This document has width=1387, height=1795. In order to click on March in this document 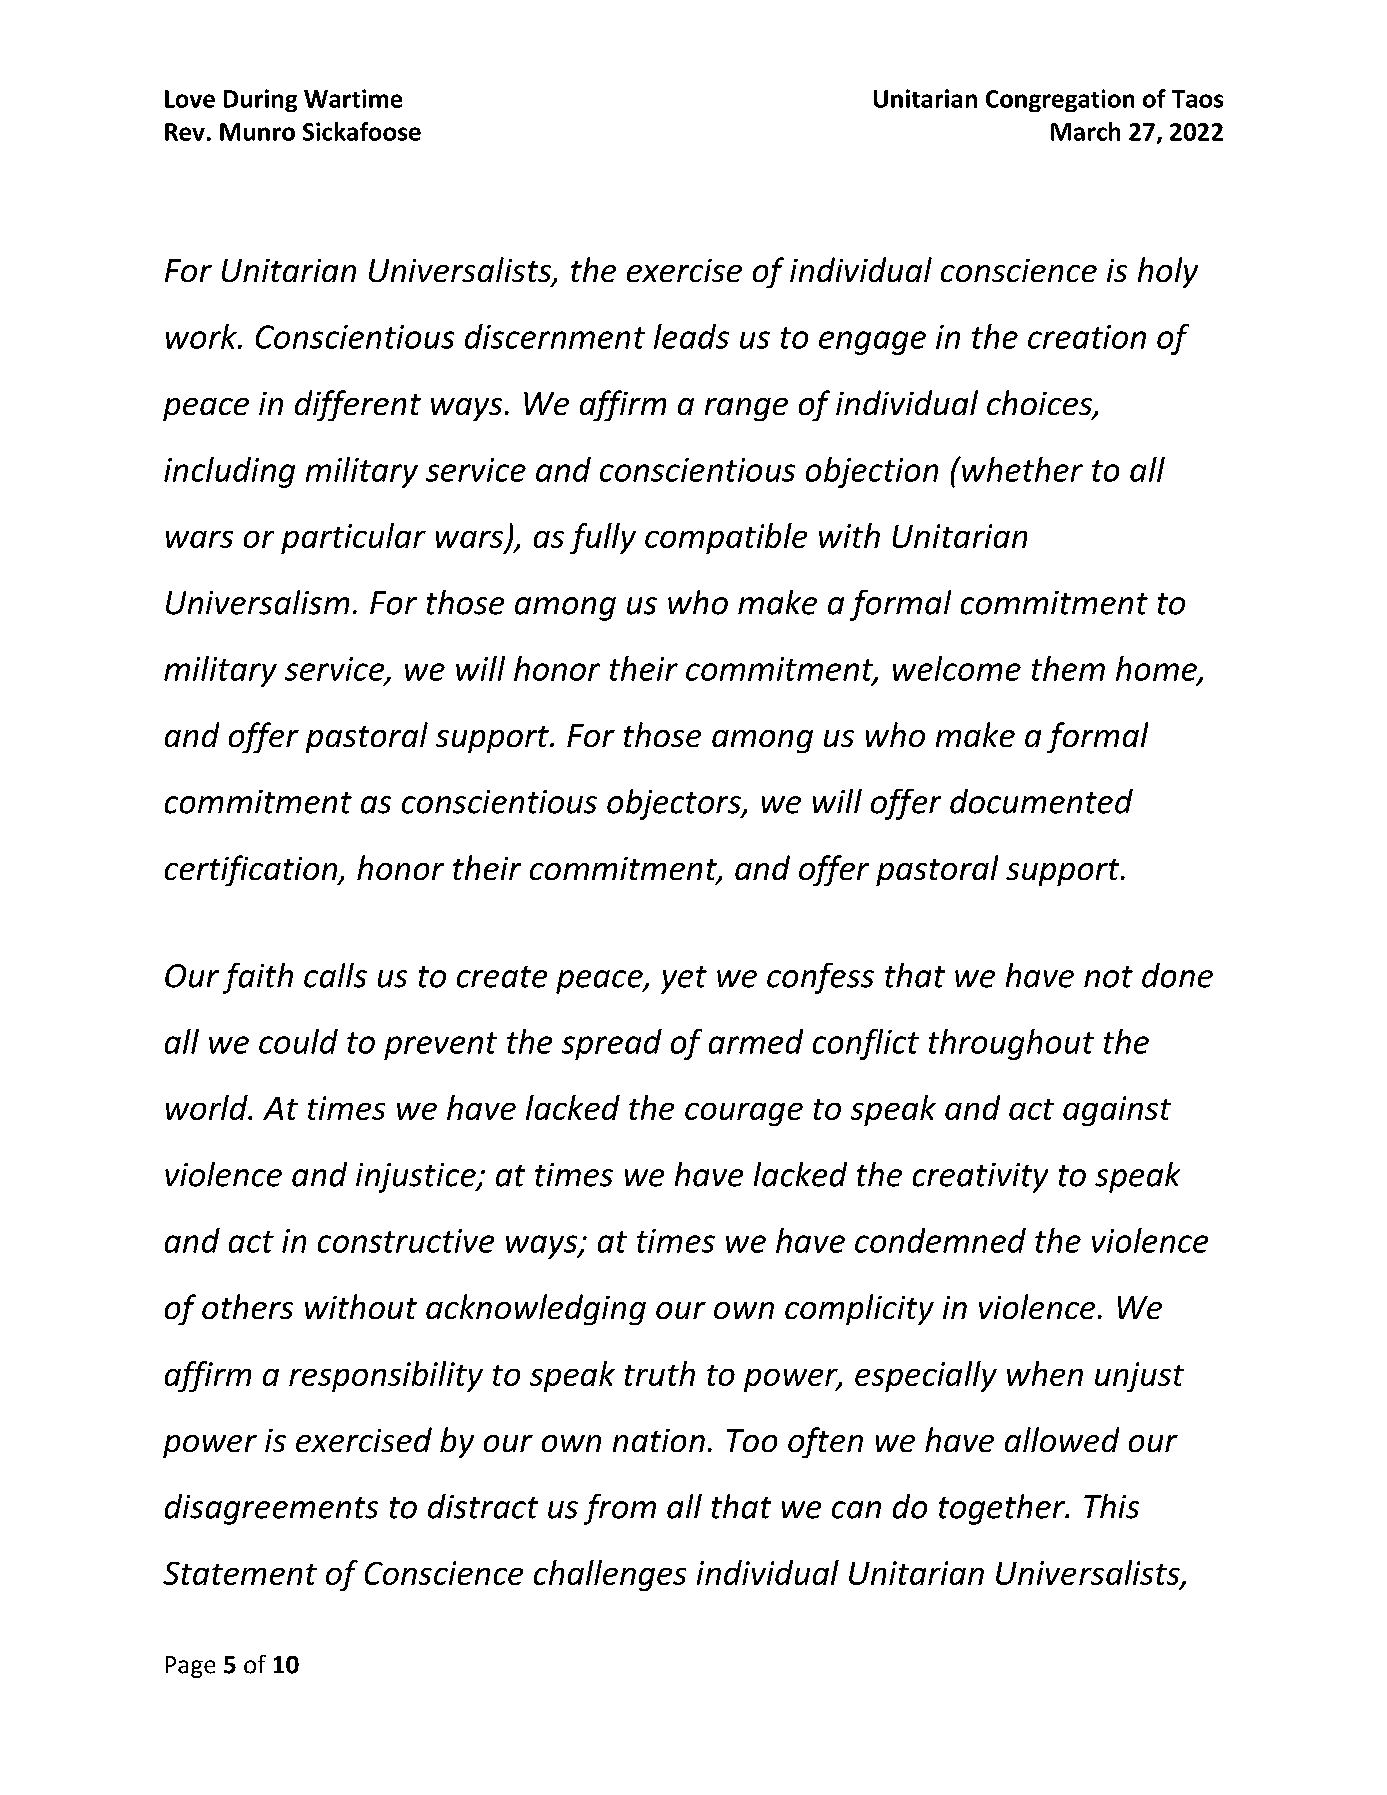, I will do `click(1085, 131)`.
